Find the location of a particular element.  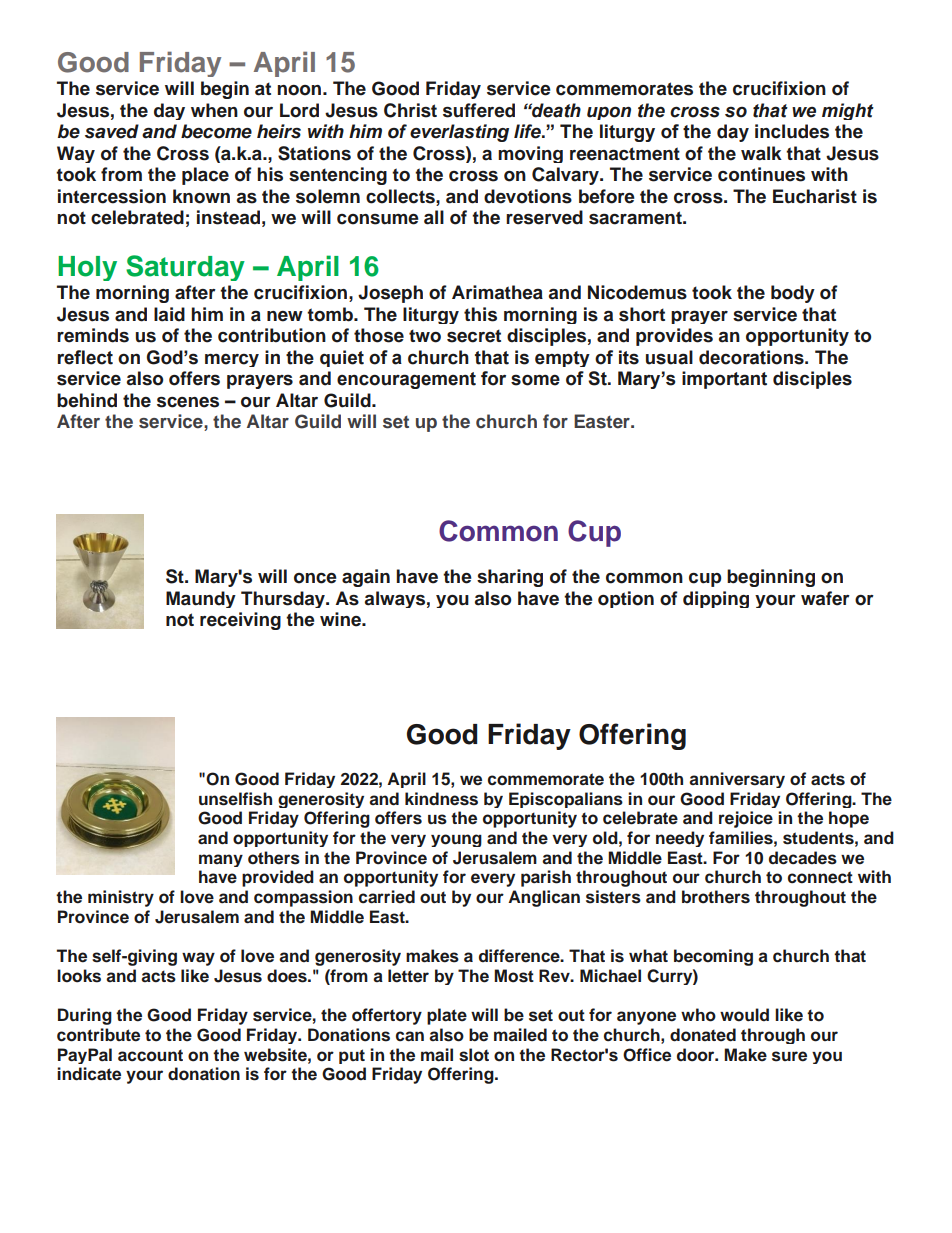

receiving is located at coordinates (240, 621).
